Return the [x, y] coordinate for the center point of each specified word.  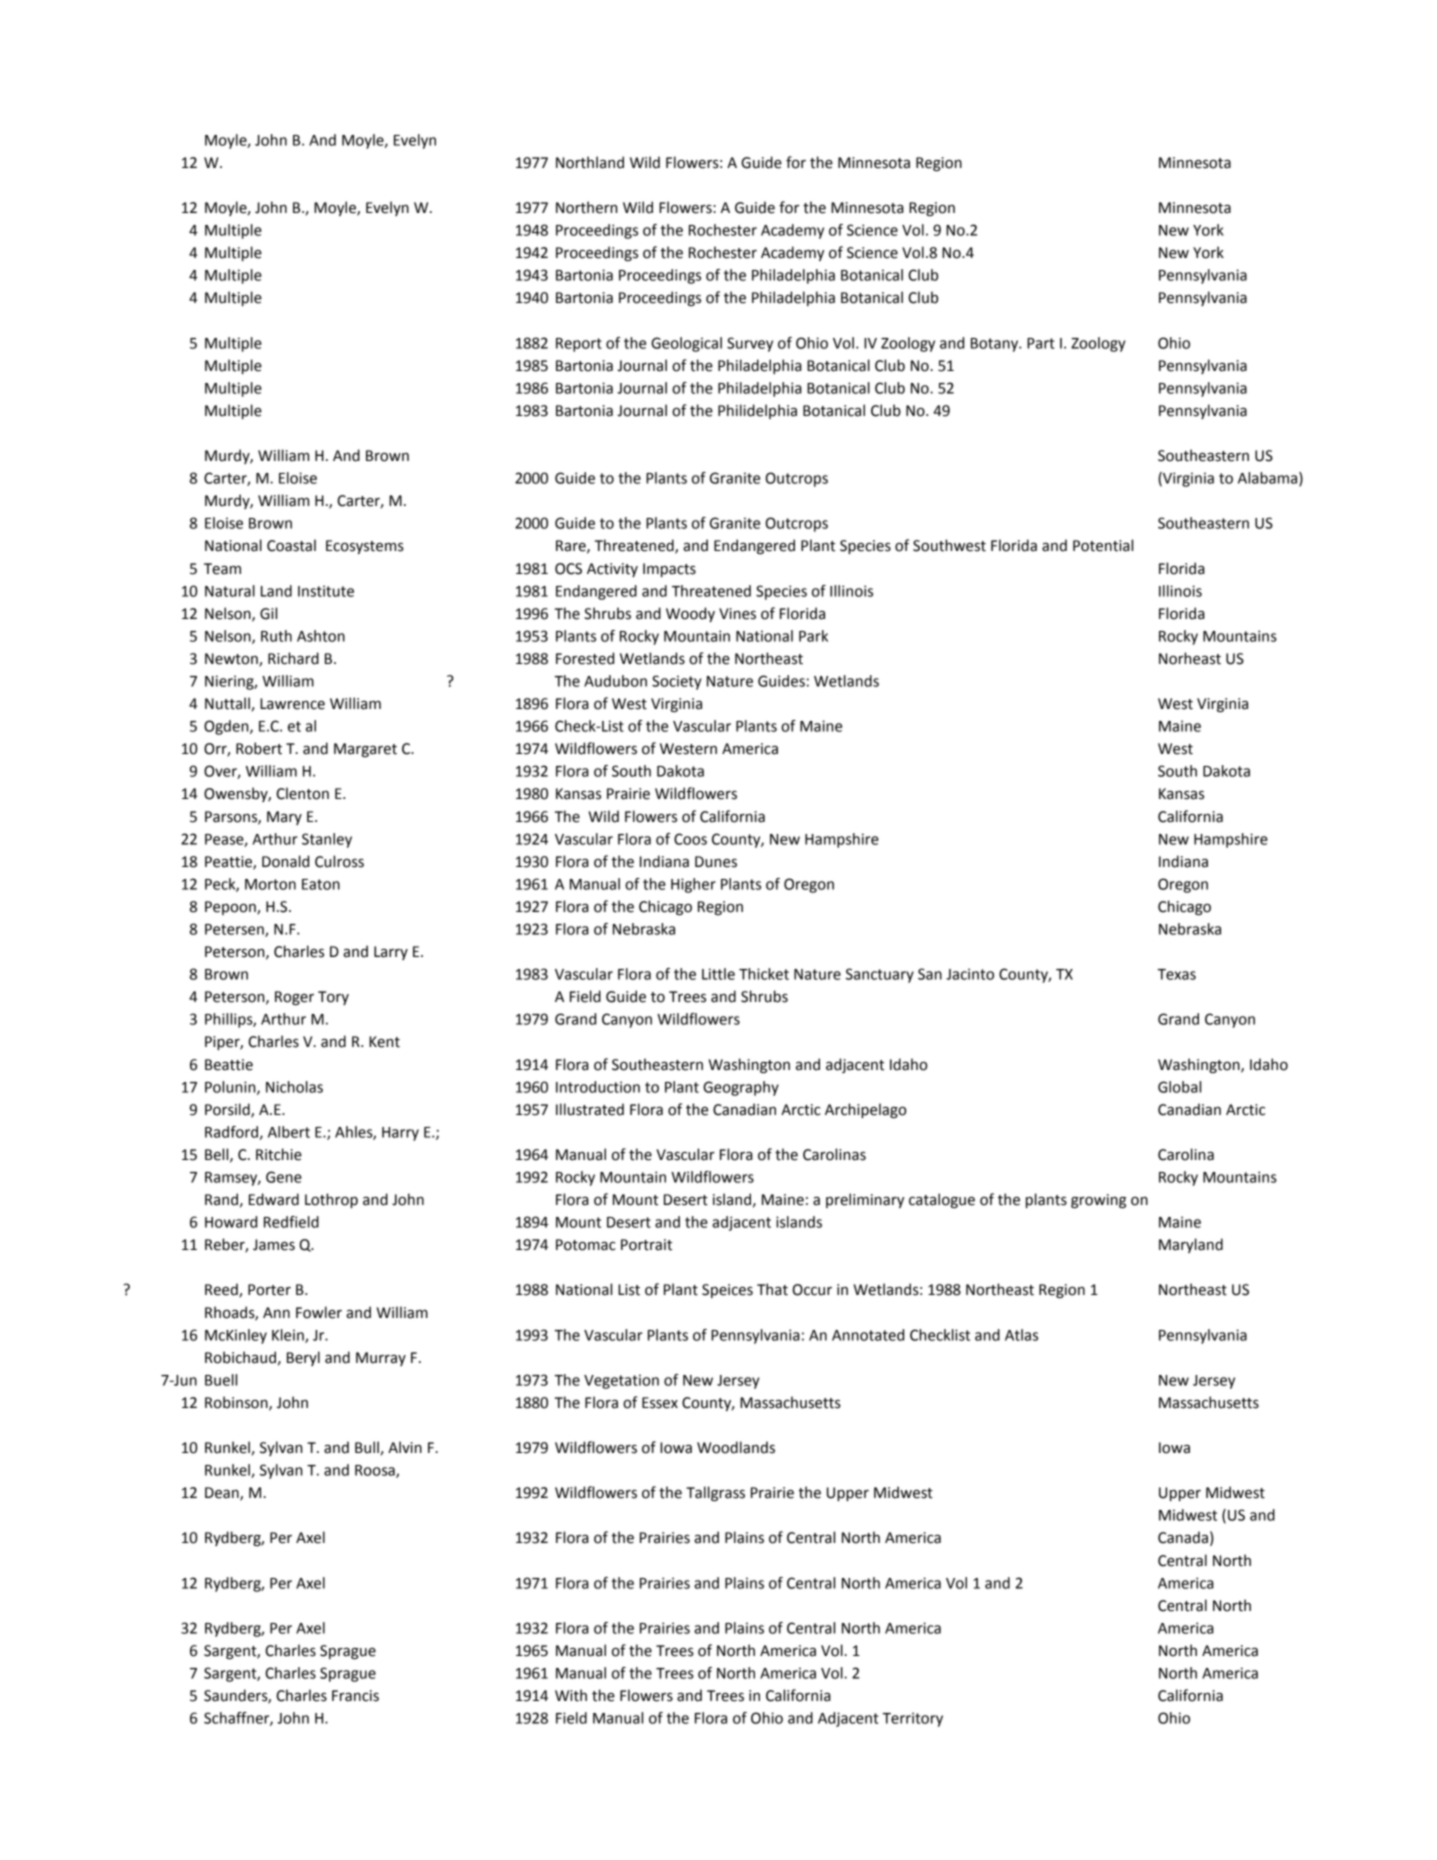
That [772, 1289]
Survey [750, 344]
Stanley [327, 840]
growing [1098, 1201]
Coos [690, 839]
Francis [355, 1696]
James [274, 1245]
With [571, 1695]
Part [1040, 343]
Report [579, 345]
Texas [1176, 974]
